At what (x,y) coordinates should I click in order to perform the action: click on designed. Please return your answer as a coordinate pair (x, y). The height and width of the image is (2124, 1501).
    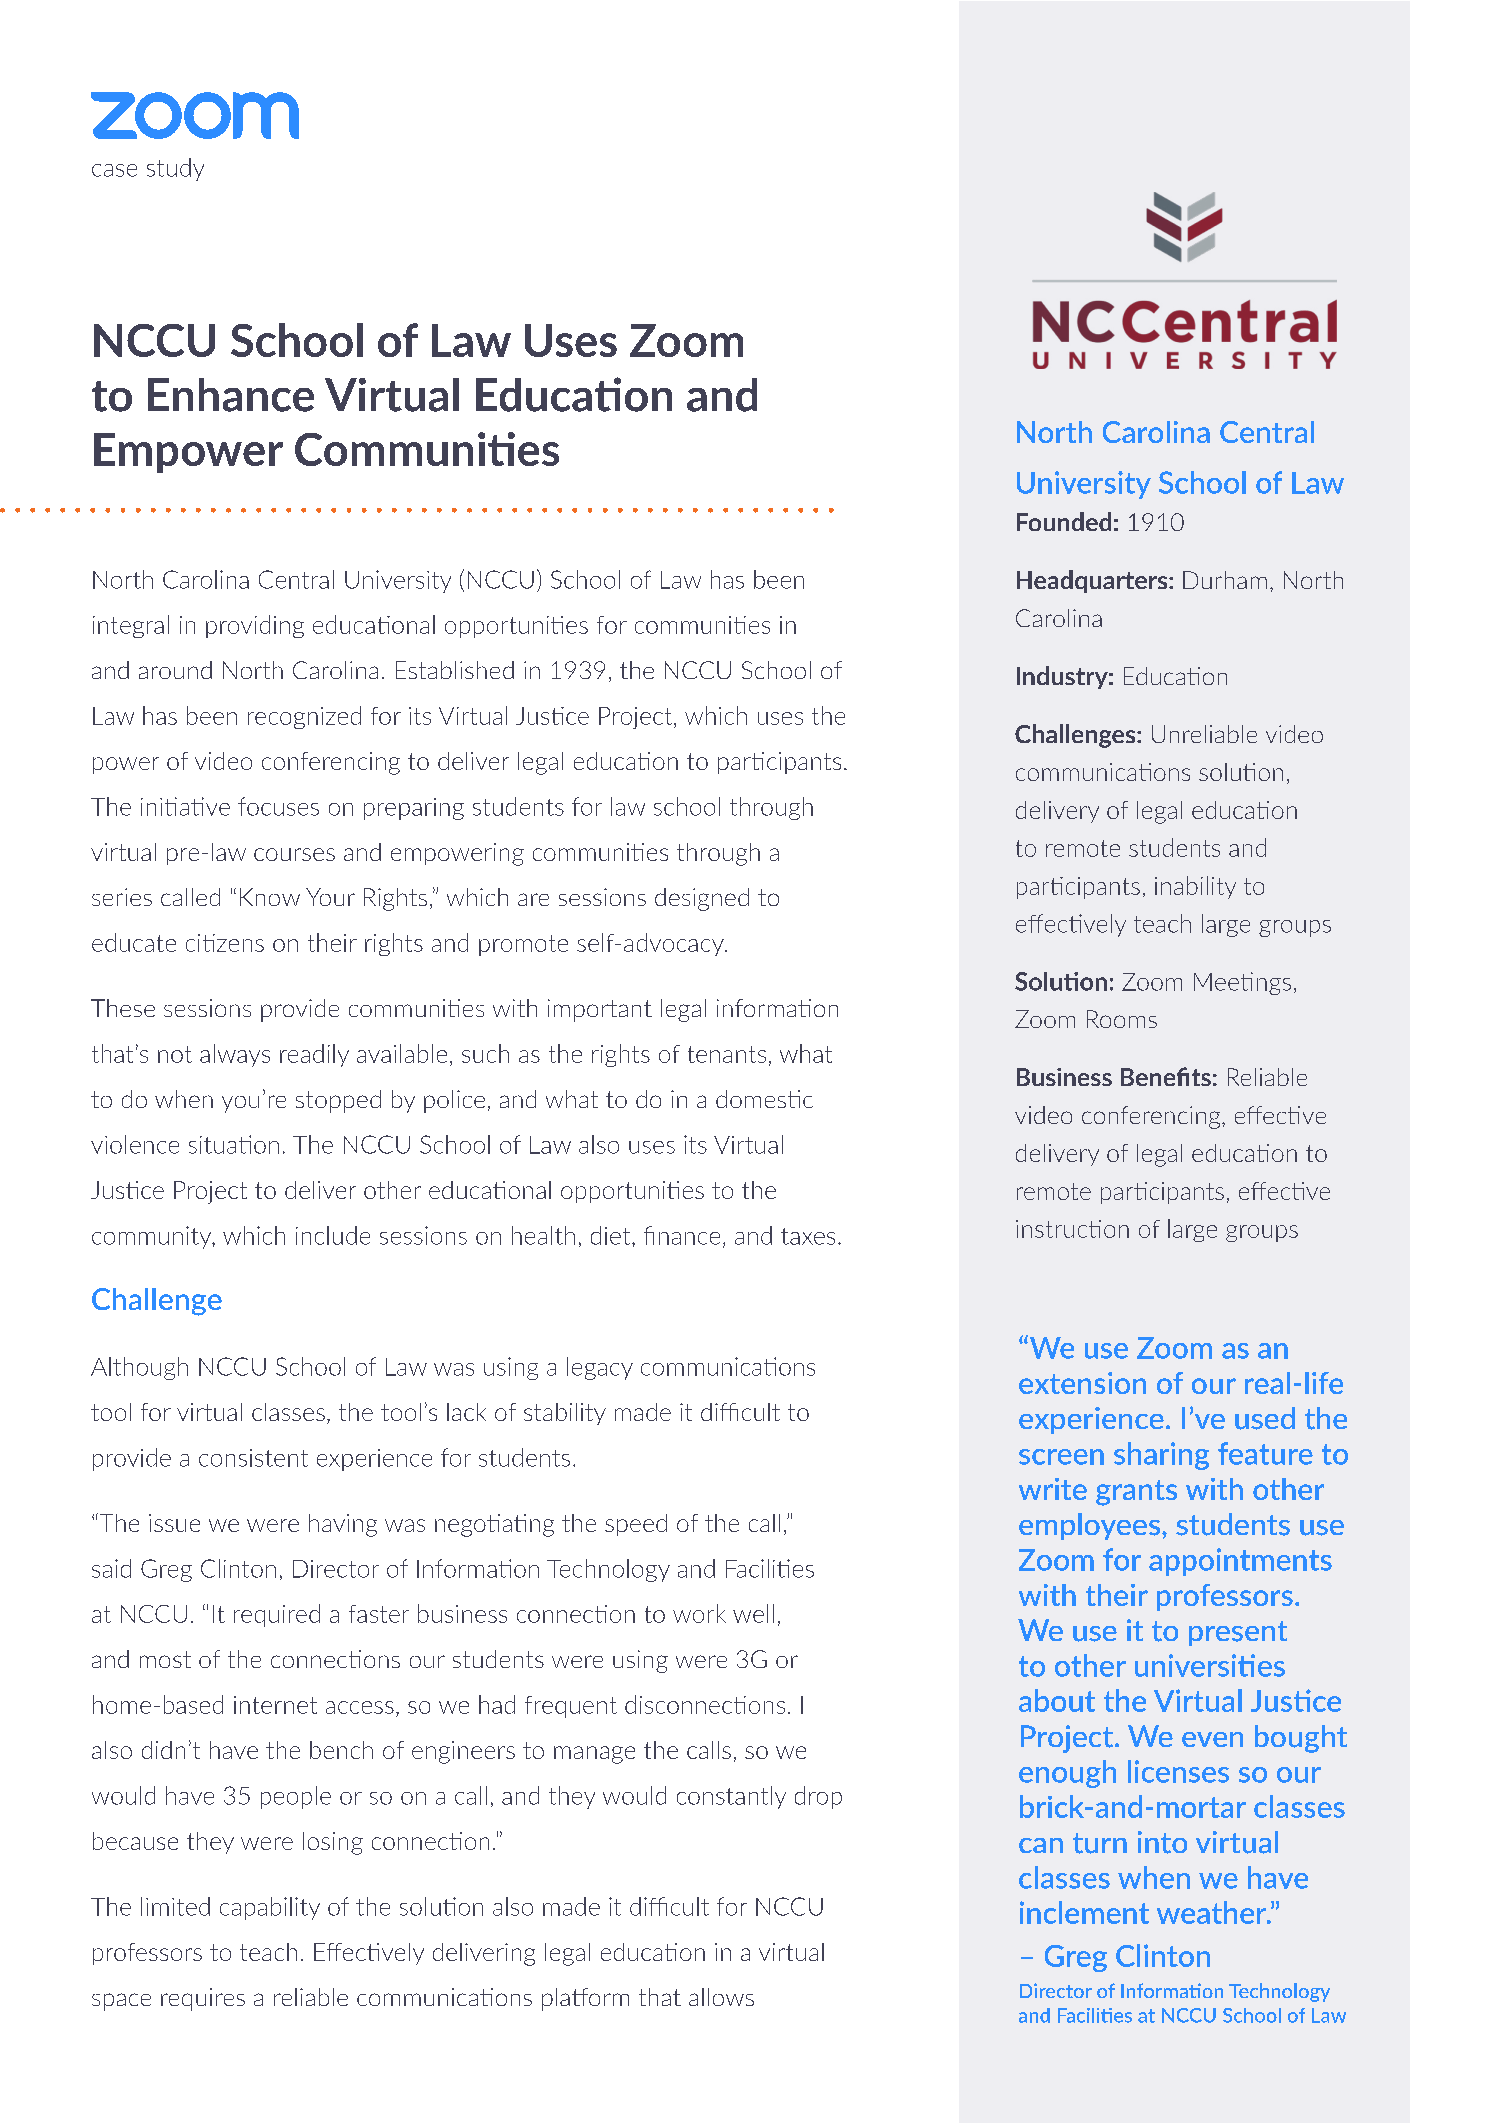
    Looking at the image, I should click on (702, 899).
